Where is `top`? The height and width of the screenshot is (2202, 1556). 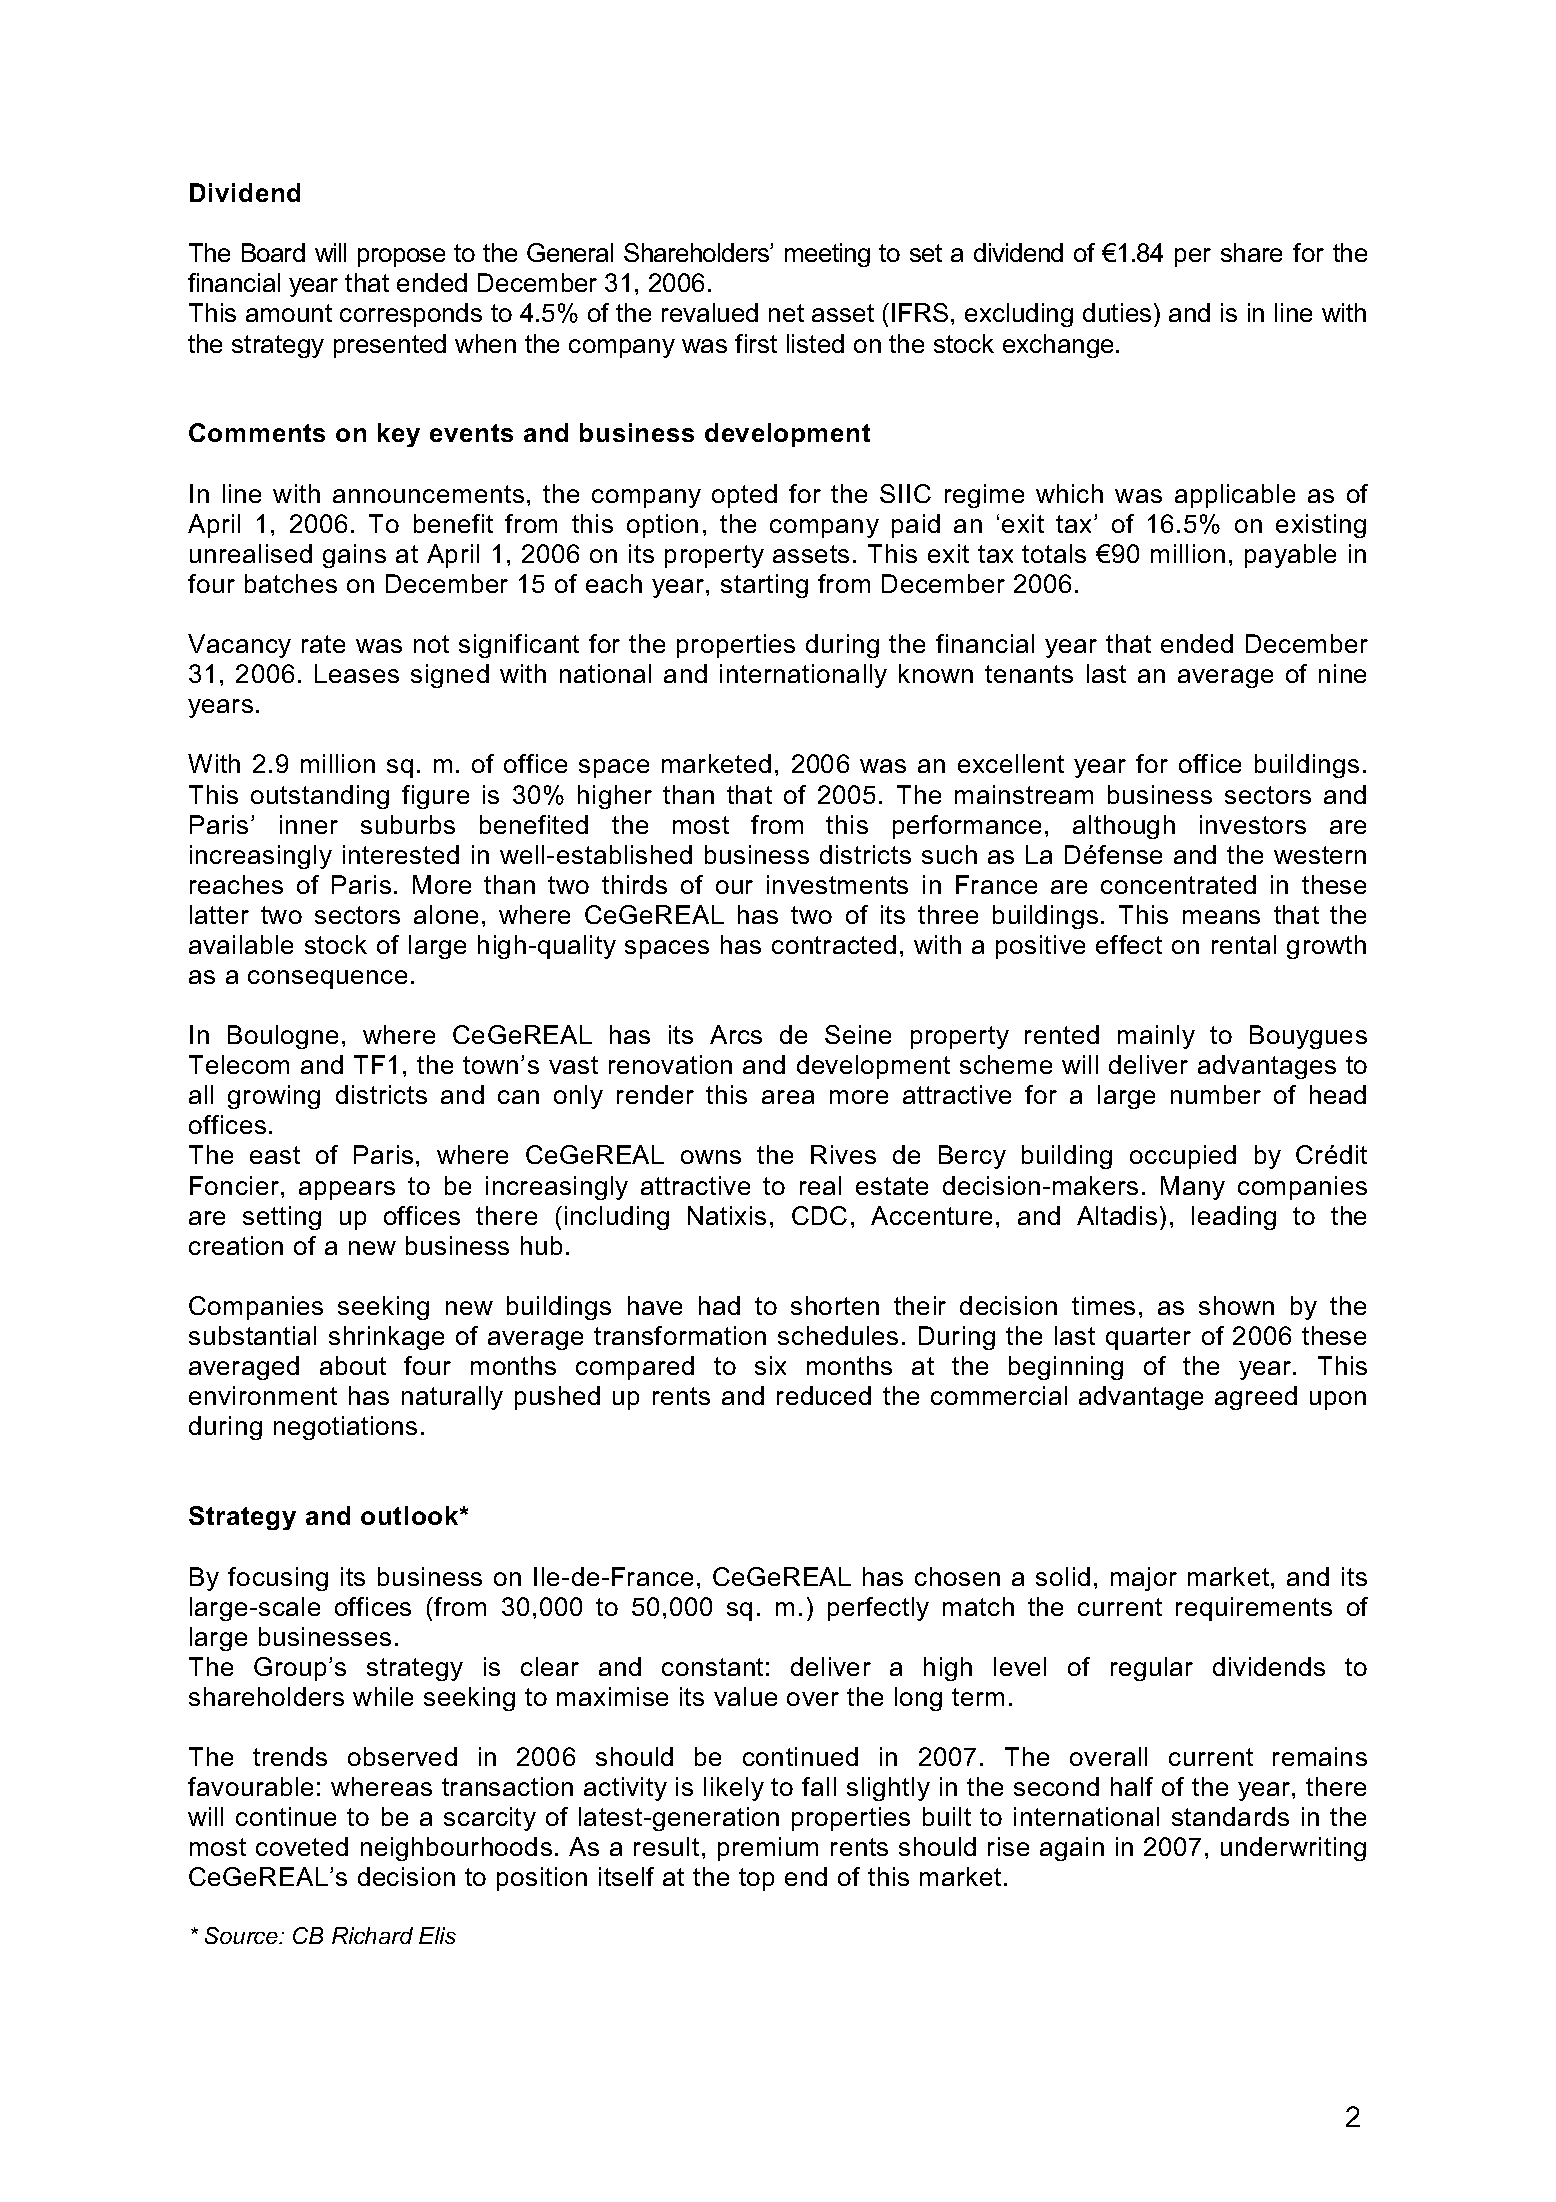 top is located at coordinates (756, 1879).
